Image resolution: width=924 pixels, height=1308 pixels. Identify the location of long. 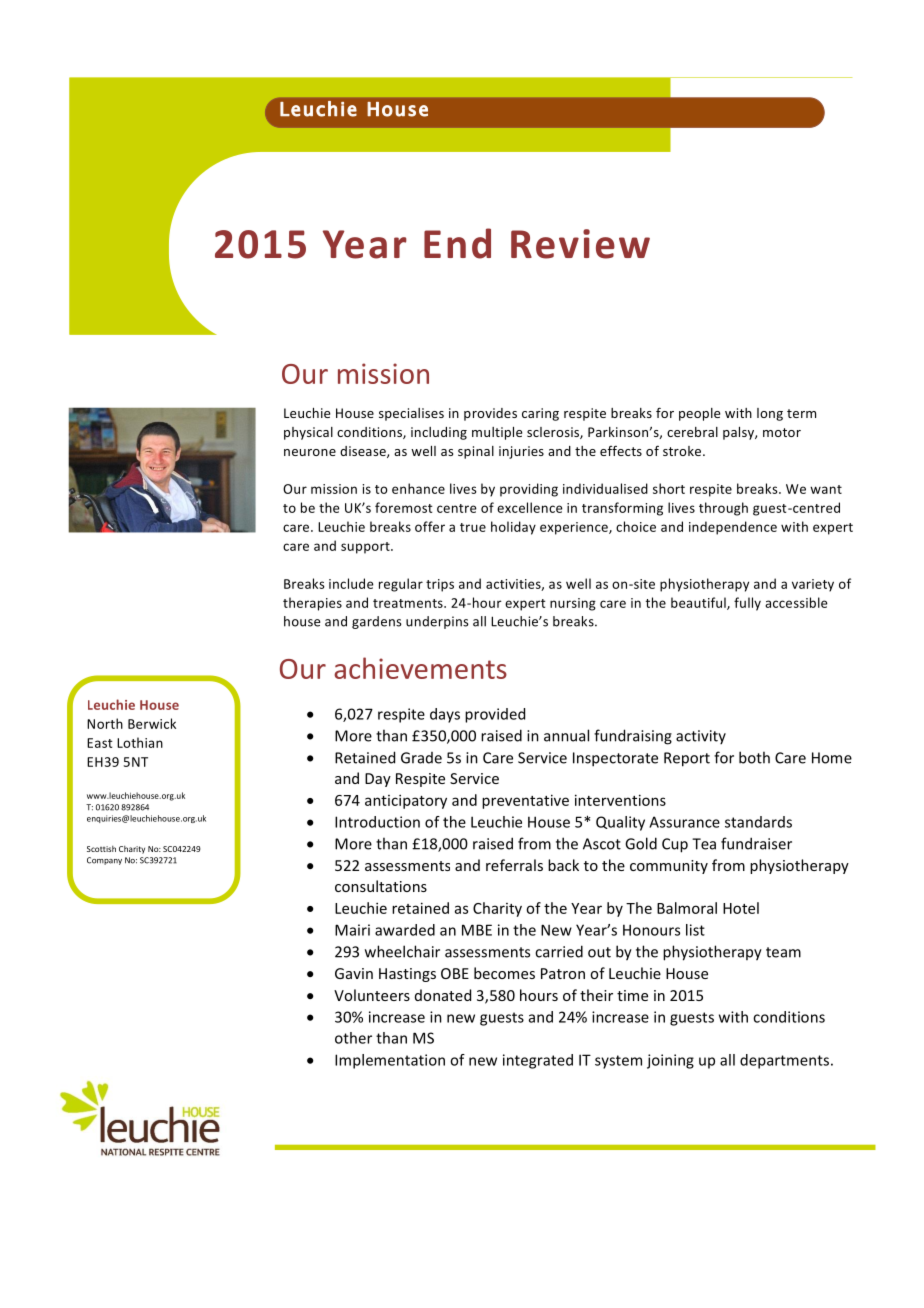
(770, 414).
